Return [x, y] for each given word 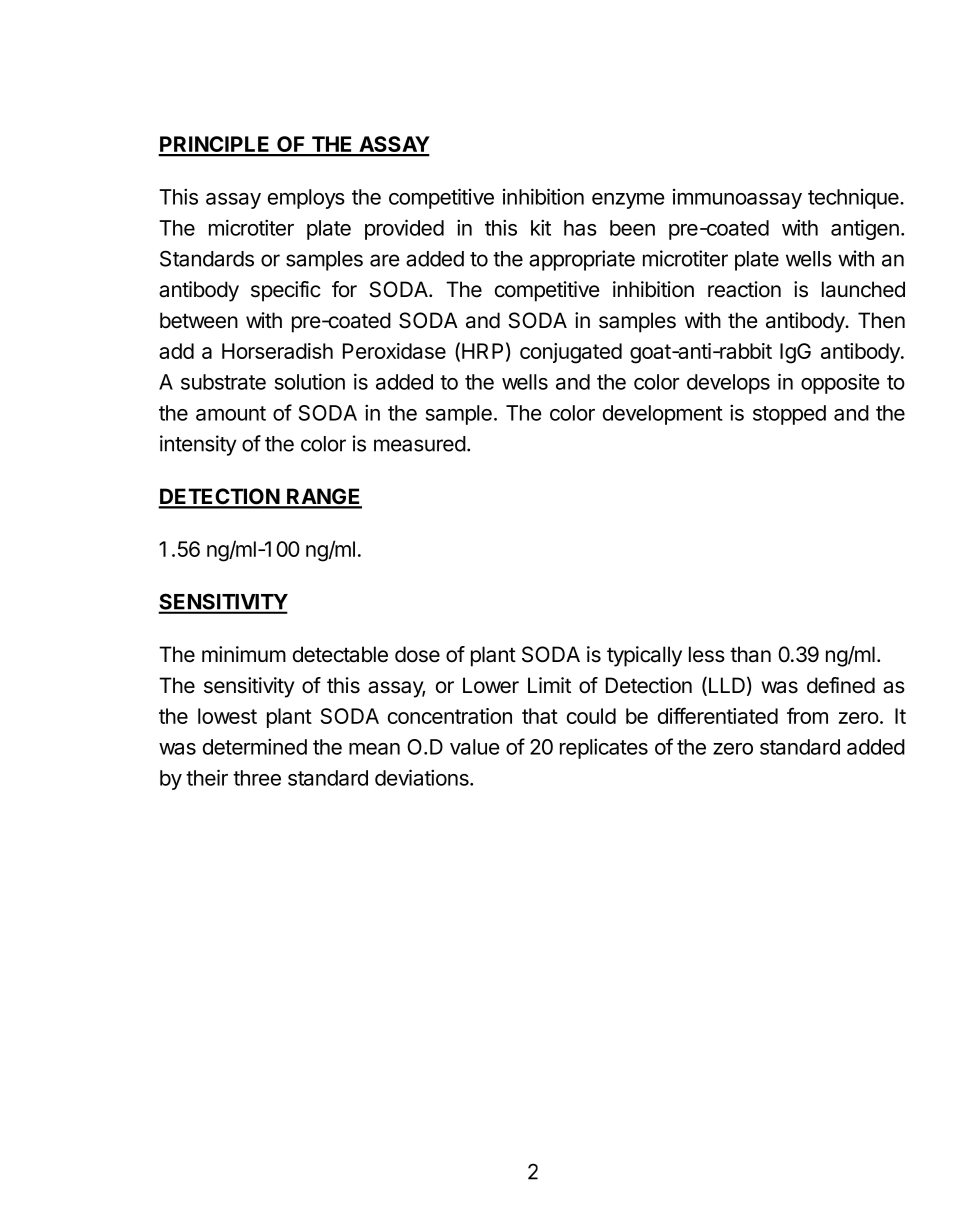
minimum [244, 654]
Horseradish [277, 351]
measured [420, 444]
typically [644, 656]
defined [841, 685]
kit [541, 227]
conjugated [571, 353]
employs [306, 199]
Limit [549, 685]
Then [881, 320]
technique [854, 199]
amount [231, 413]
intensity [198, 445]
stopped [789, 415]
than [750, 654]
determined [255, 746]
